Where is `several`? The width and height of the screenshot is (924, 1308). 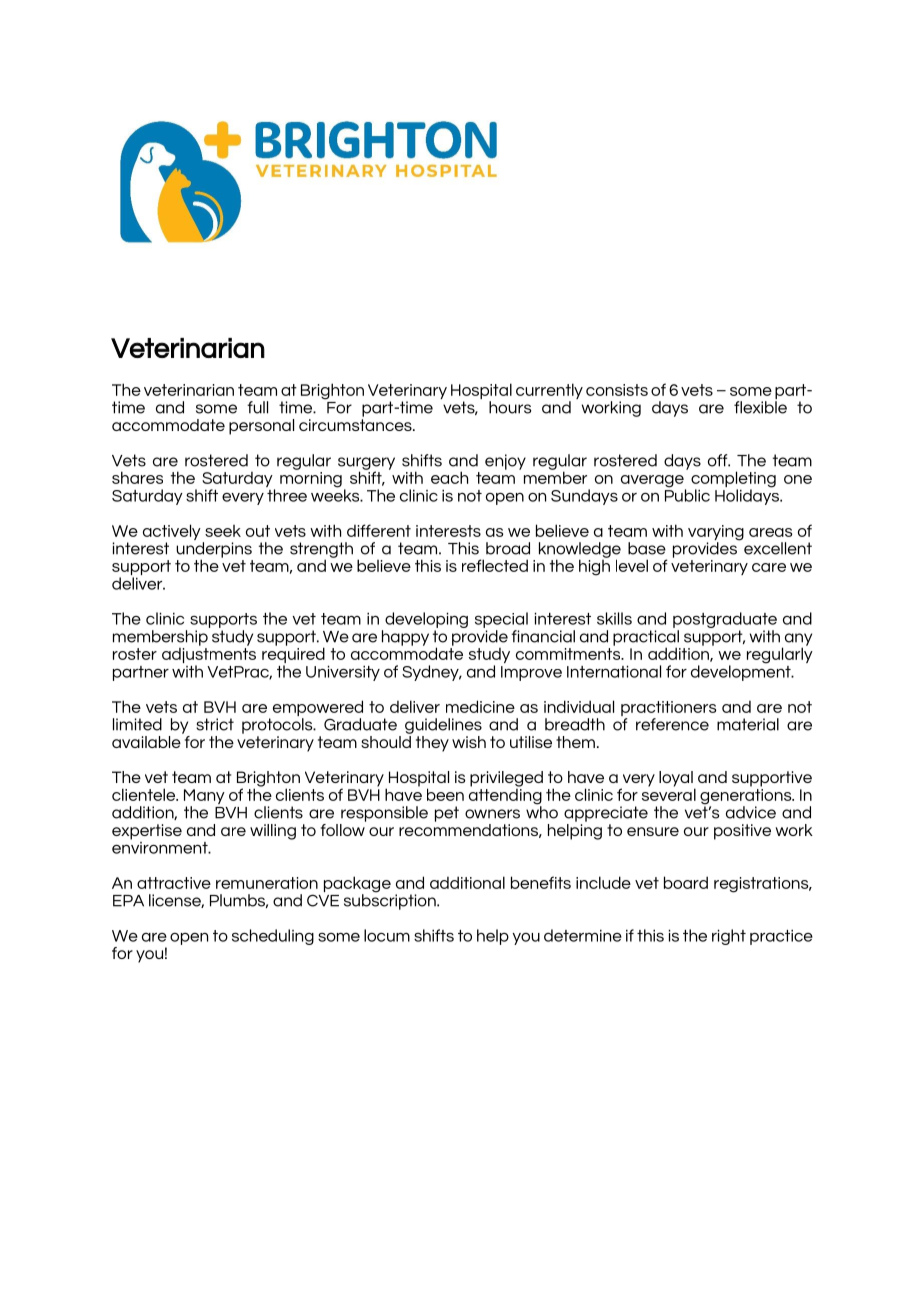 several is located at coordinates (669, 793).
